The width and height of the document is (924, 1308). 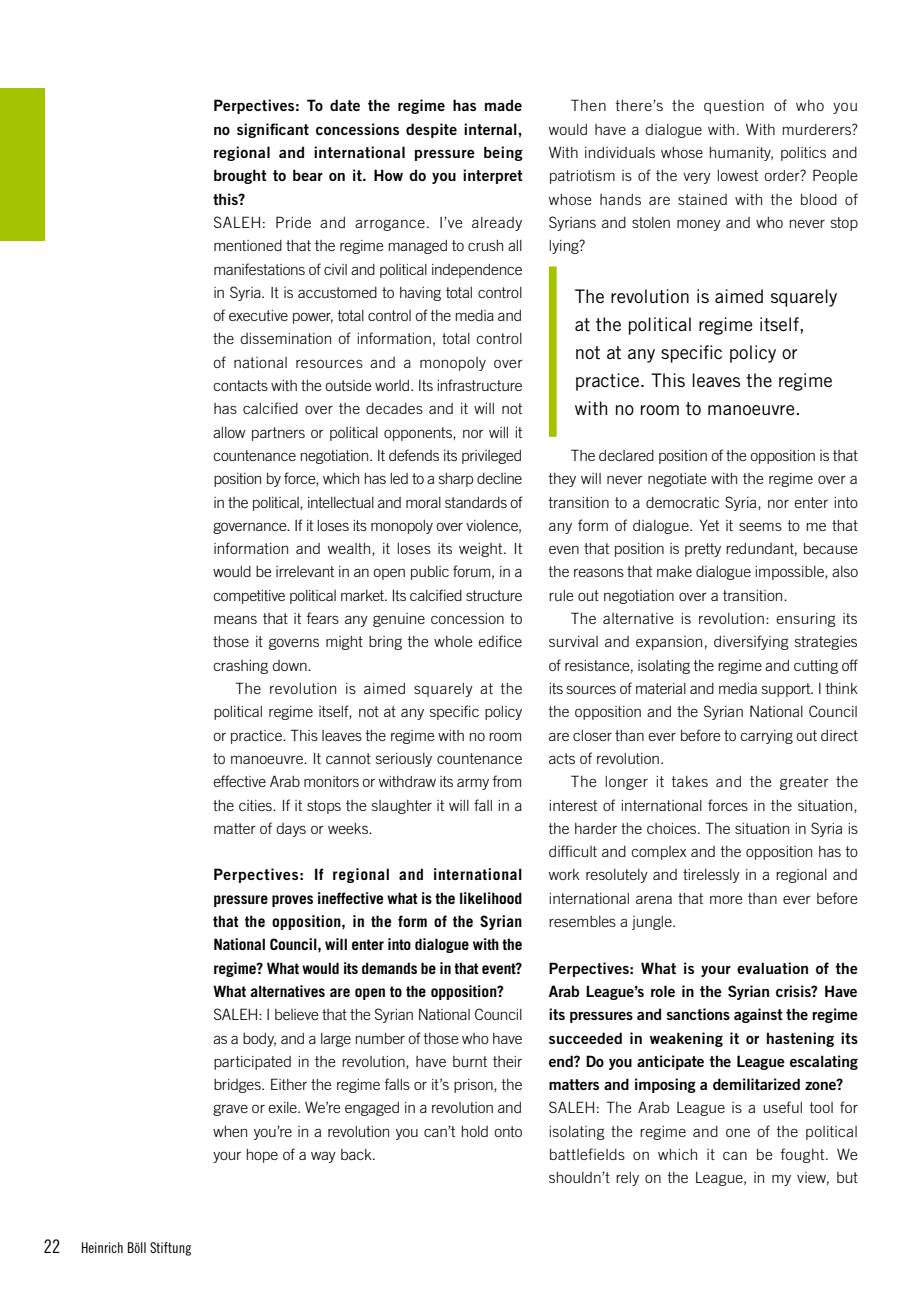 I want to click on support, so click(x=787, y=690).
